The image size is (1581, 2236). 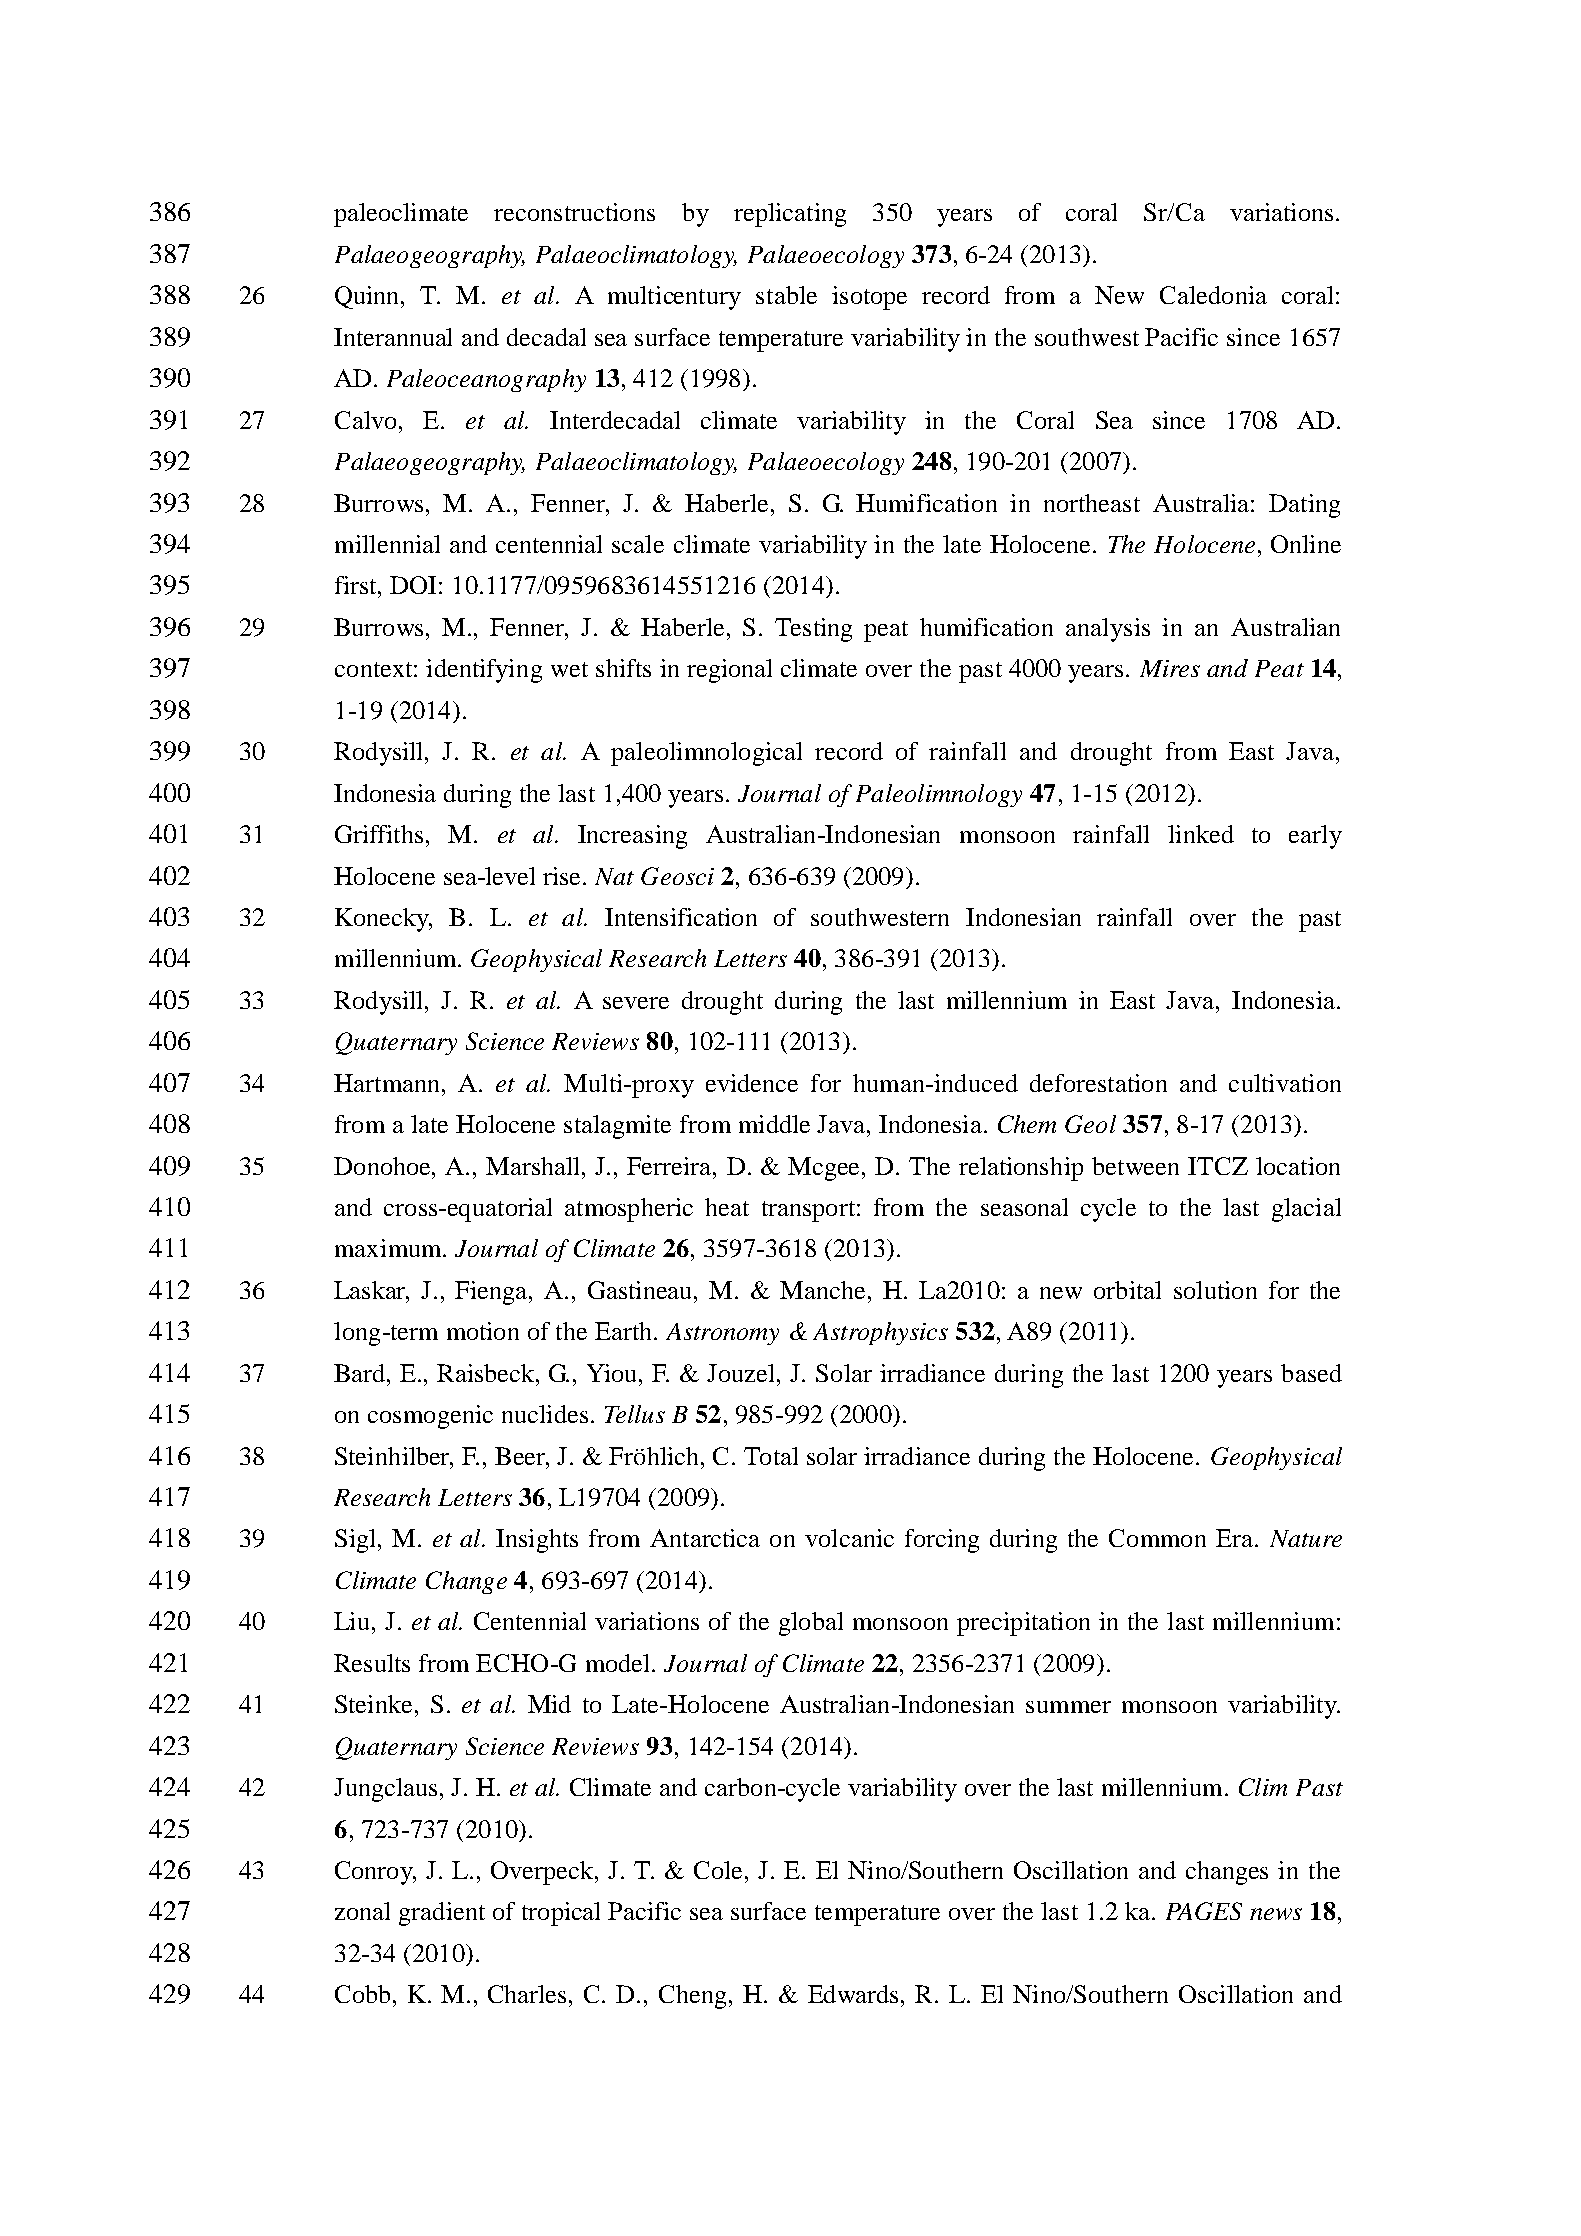 I want to click on middle, so click(x=774, y=1124).
